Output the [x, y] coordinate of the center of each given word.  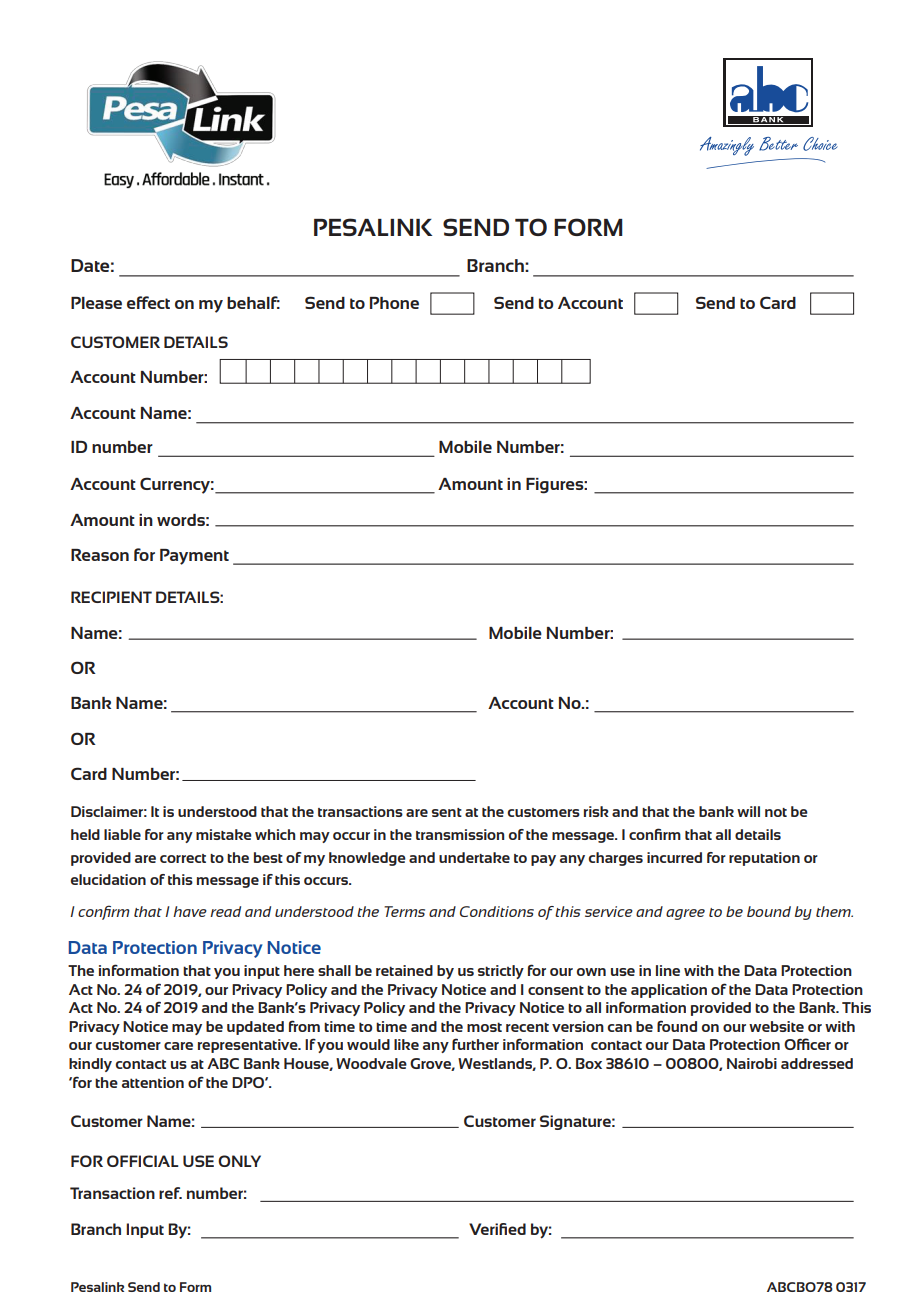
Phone [394, 303]
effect [148, 302]
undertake [474, 857]
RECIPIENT [111, 597]
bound [769, 911]
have [190, 911]
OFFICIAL [143, 1161]
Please [96, 303]
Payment [194, 557]
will [748, 811]
